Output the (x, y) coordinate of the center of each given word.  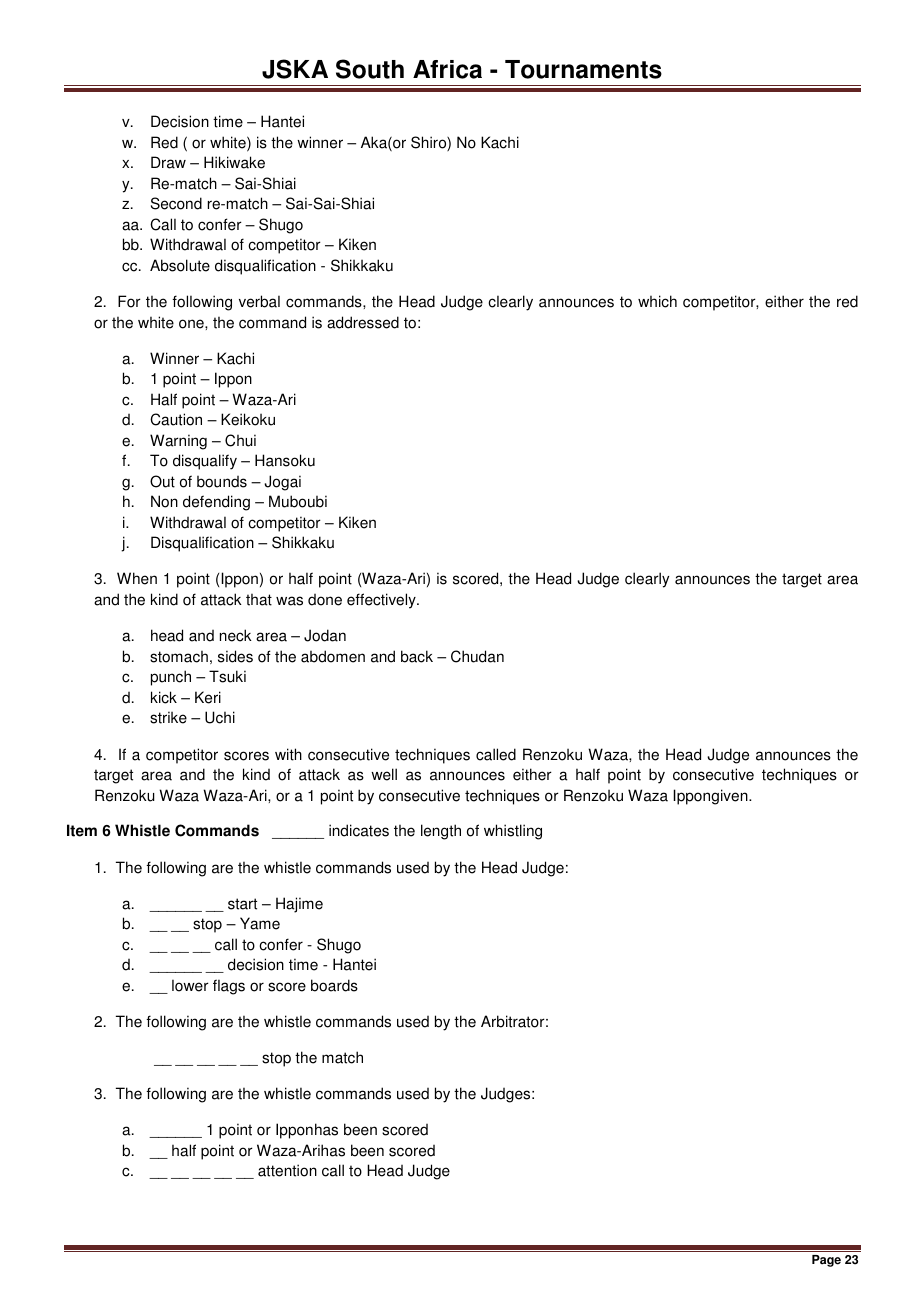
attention (287, 1170)
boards (334, 985)
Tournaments (583, 69)
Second (176, 203)
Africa (447, 69)
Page (826, 1261)
